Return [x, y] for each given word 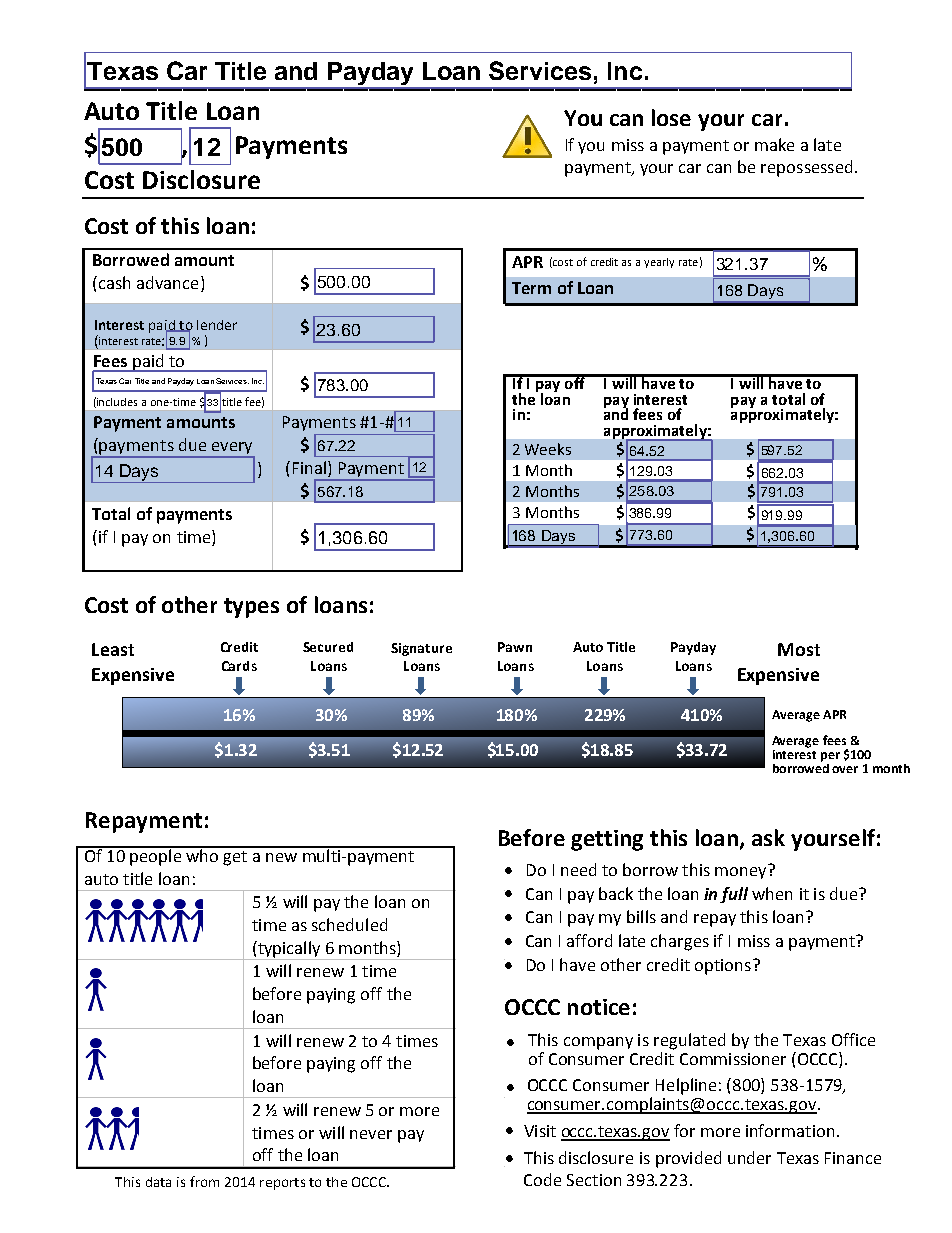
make [774, 144]
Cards [239, 666]
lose [671, 117]
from [204, 1181]
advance [167, 282]
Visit [540, 1131]
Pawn [515, 647]
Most [799, 649]
